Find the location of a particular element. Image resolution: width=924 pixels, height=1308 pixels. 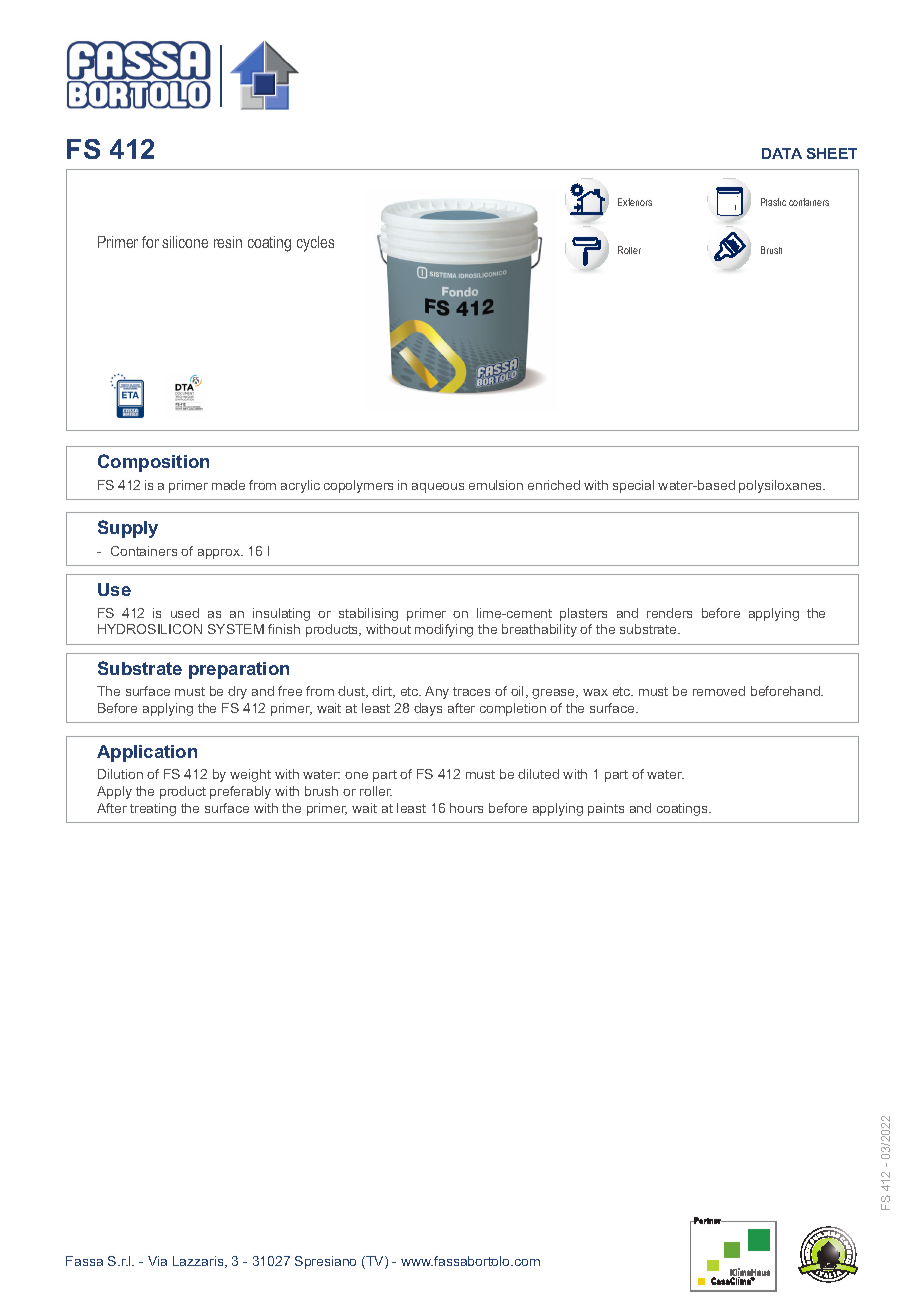

Via is located at coordinates (157, 1261).
